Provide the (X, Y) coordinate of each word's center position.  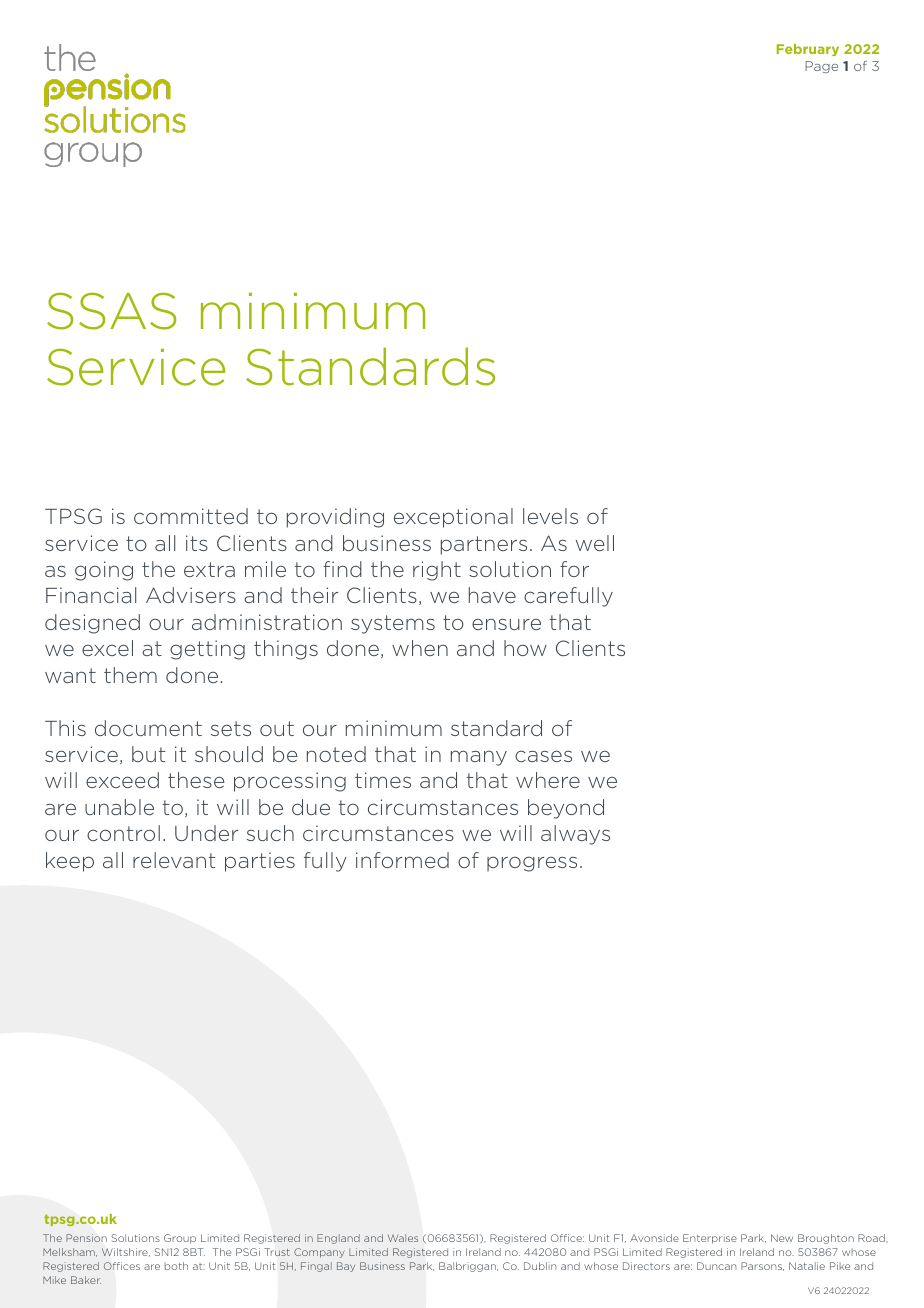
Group (180, 1239)
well (595, 543)
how (525, 648)
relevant (174, 860)
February (808, 50)
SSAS (111, 311)
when (420, 648)
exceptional (453, 518)
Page (821, 67)
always (575, 835)
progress (532, 864)
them (130, 675)
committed (191, 516)
